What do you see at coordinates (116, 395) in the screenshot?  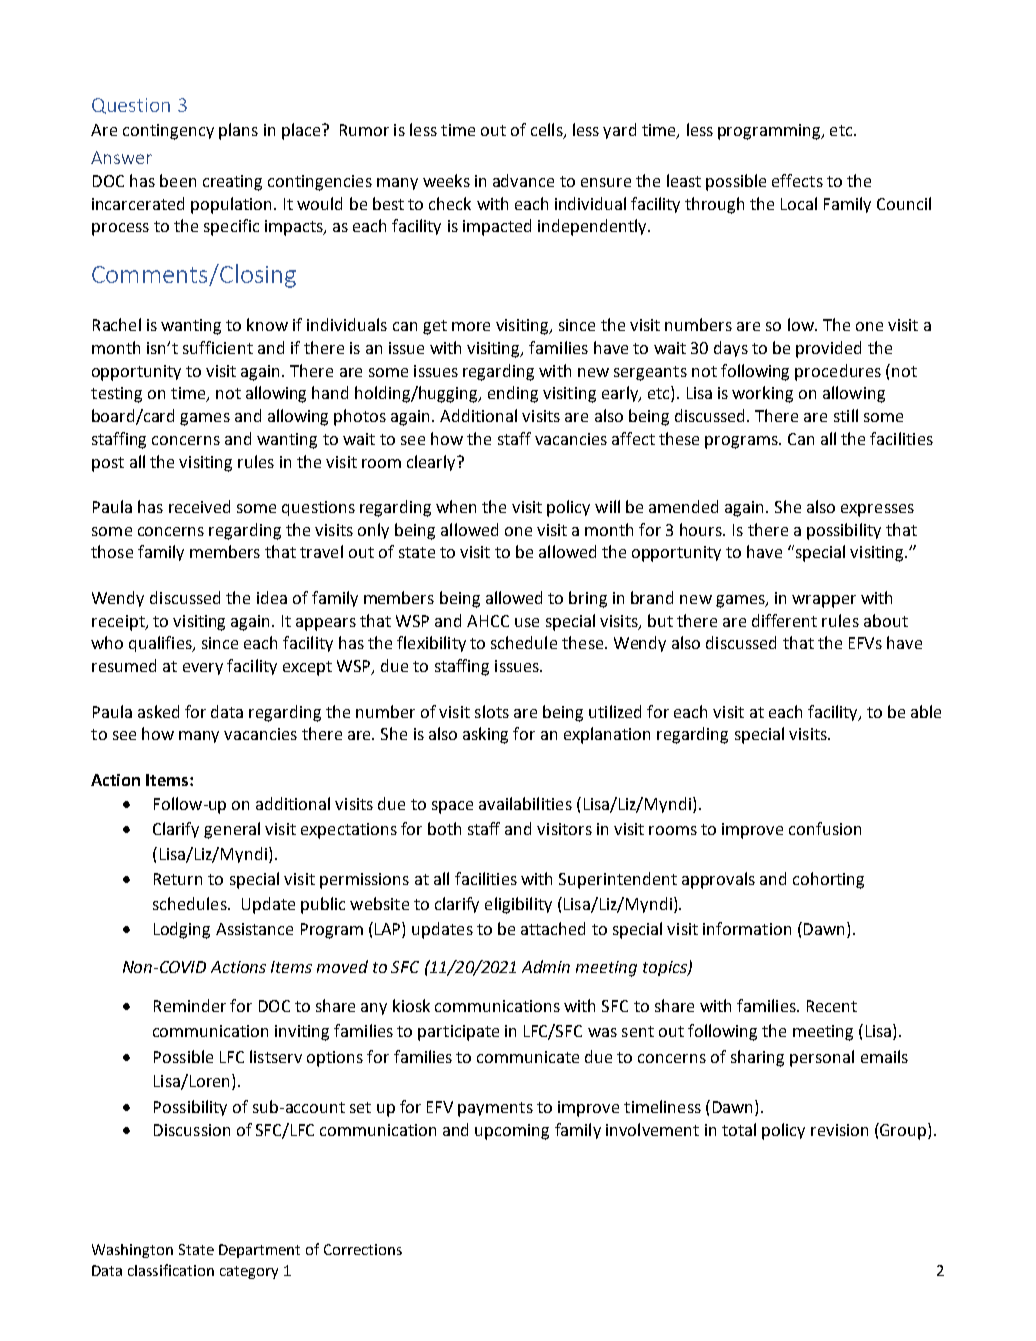 I see `testing` at bounding box center [116, 395].
